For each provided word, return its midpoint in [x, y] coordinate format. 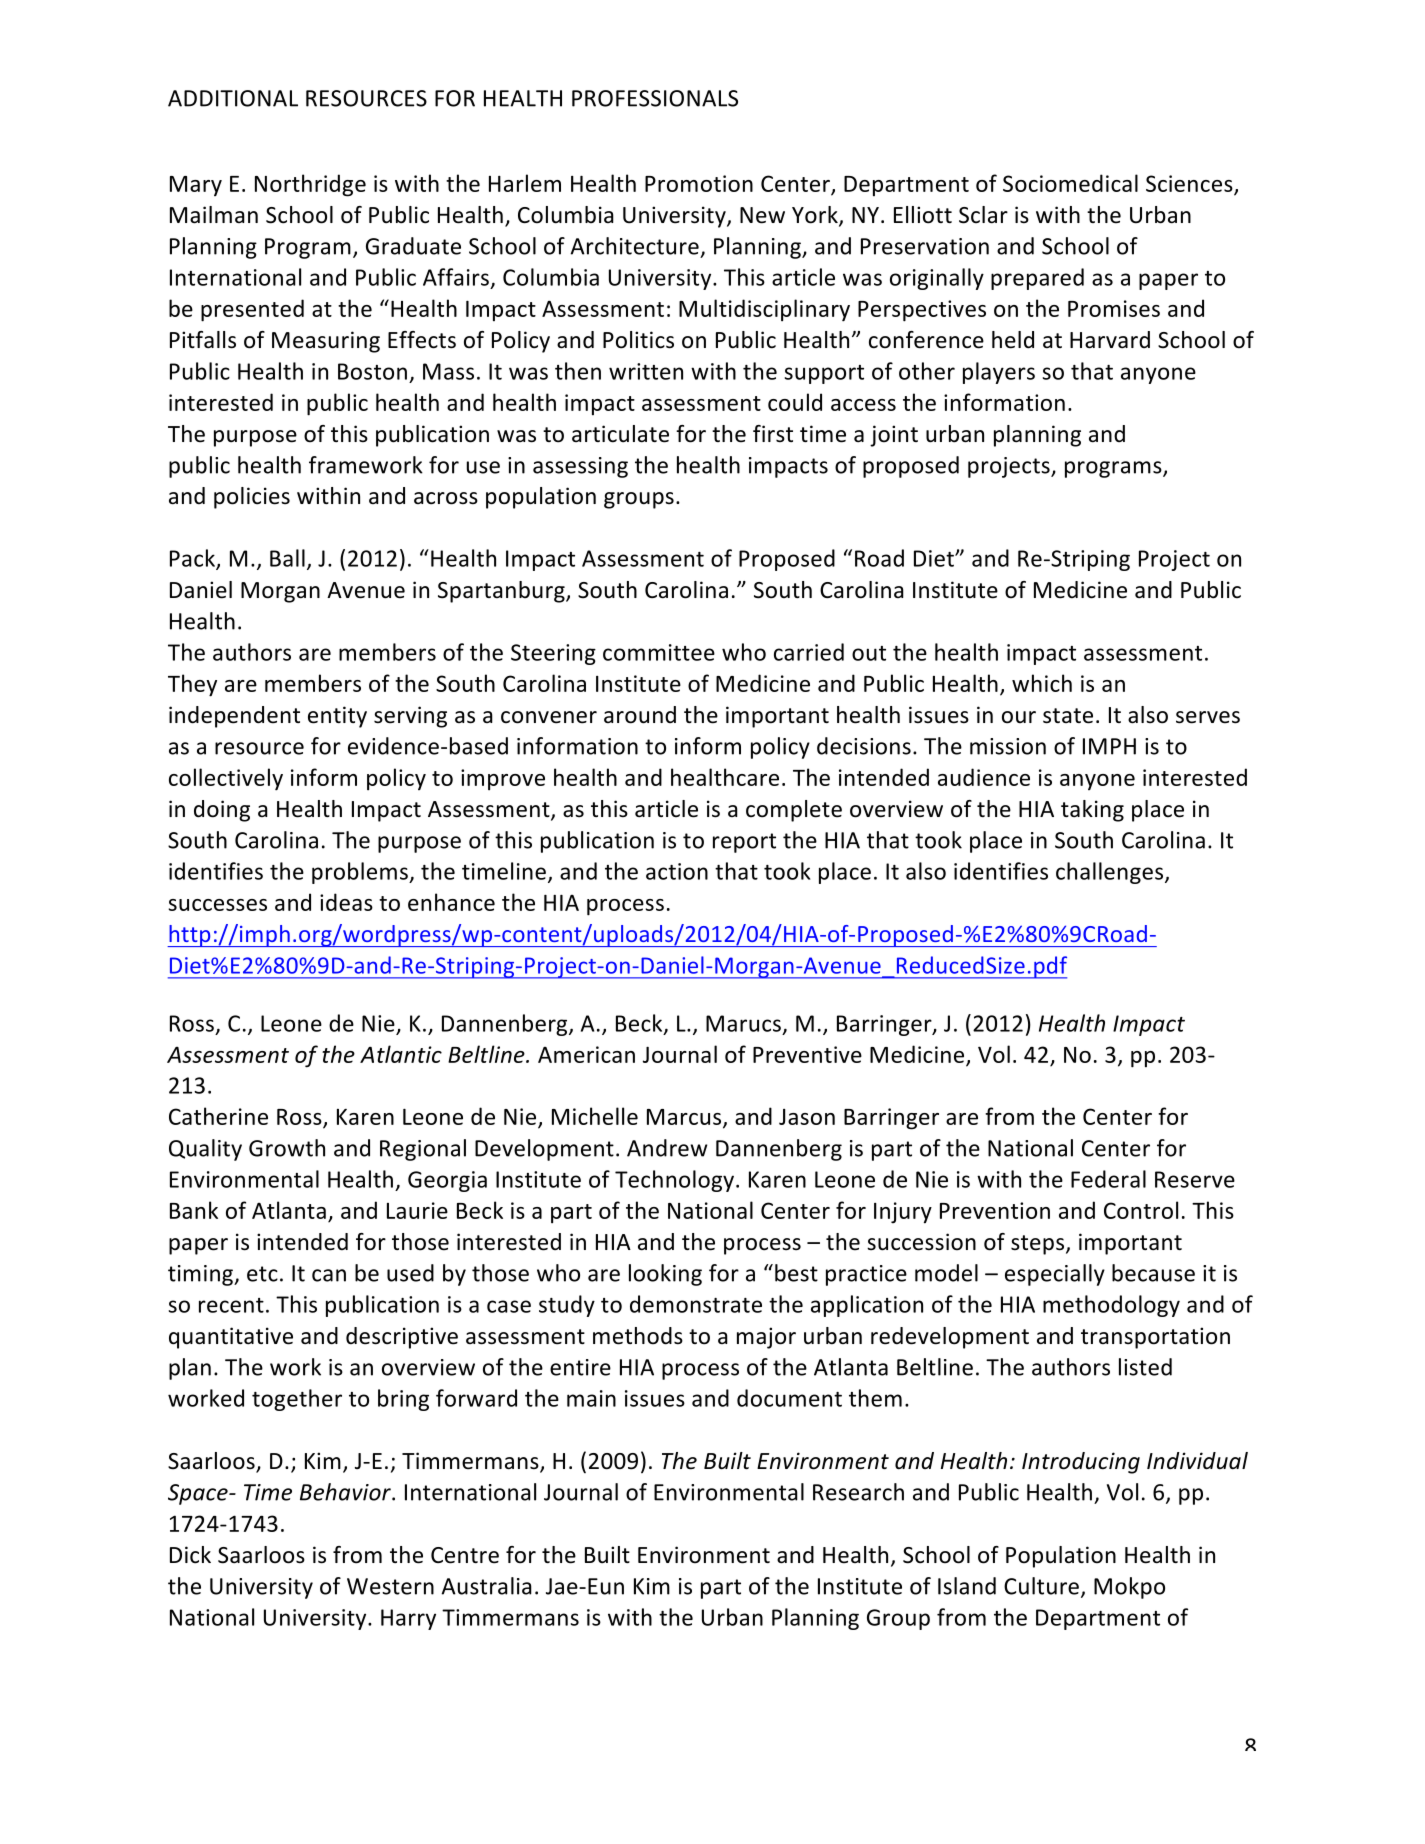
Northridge [310, 185]
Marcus [685, 1118]
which [1042, 683]
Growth [287, 1148]
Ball [287, 558]
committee [659, 652]
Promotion [699, 183]
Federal [1108, 1179]
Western [390, 1586]
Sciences [1190, 184]
